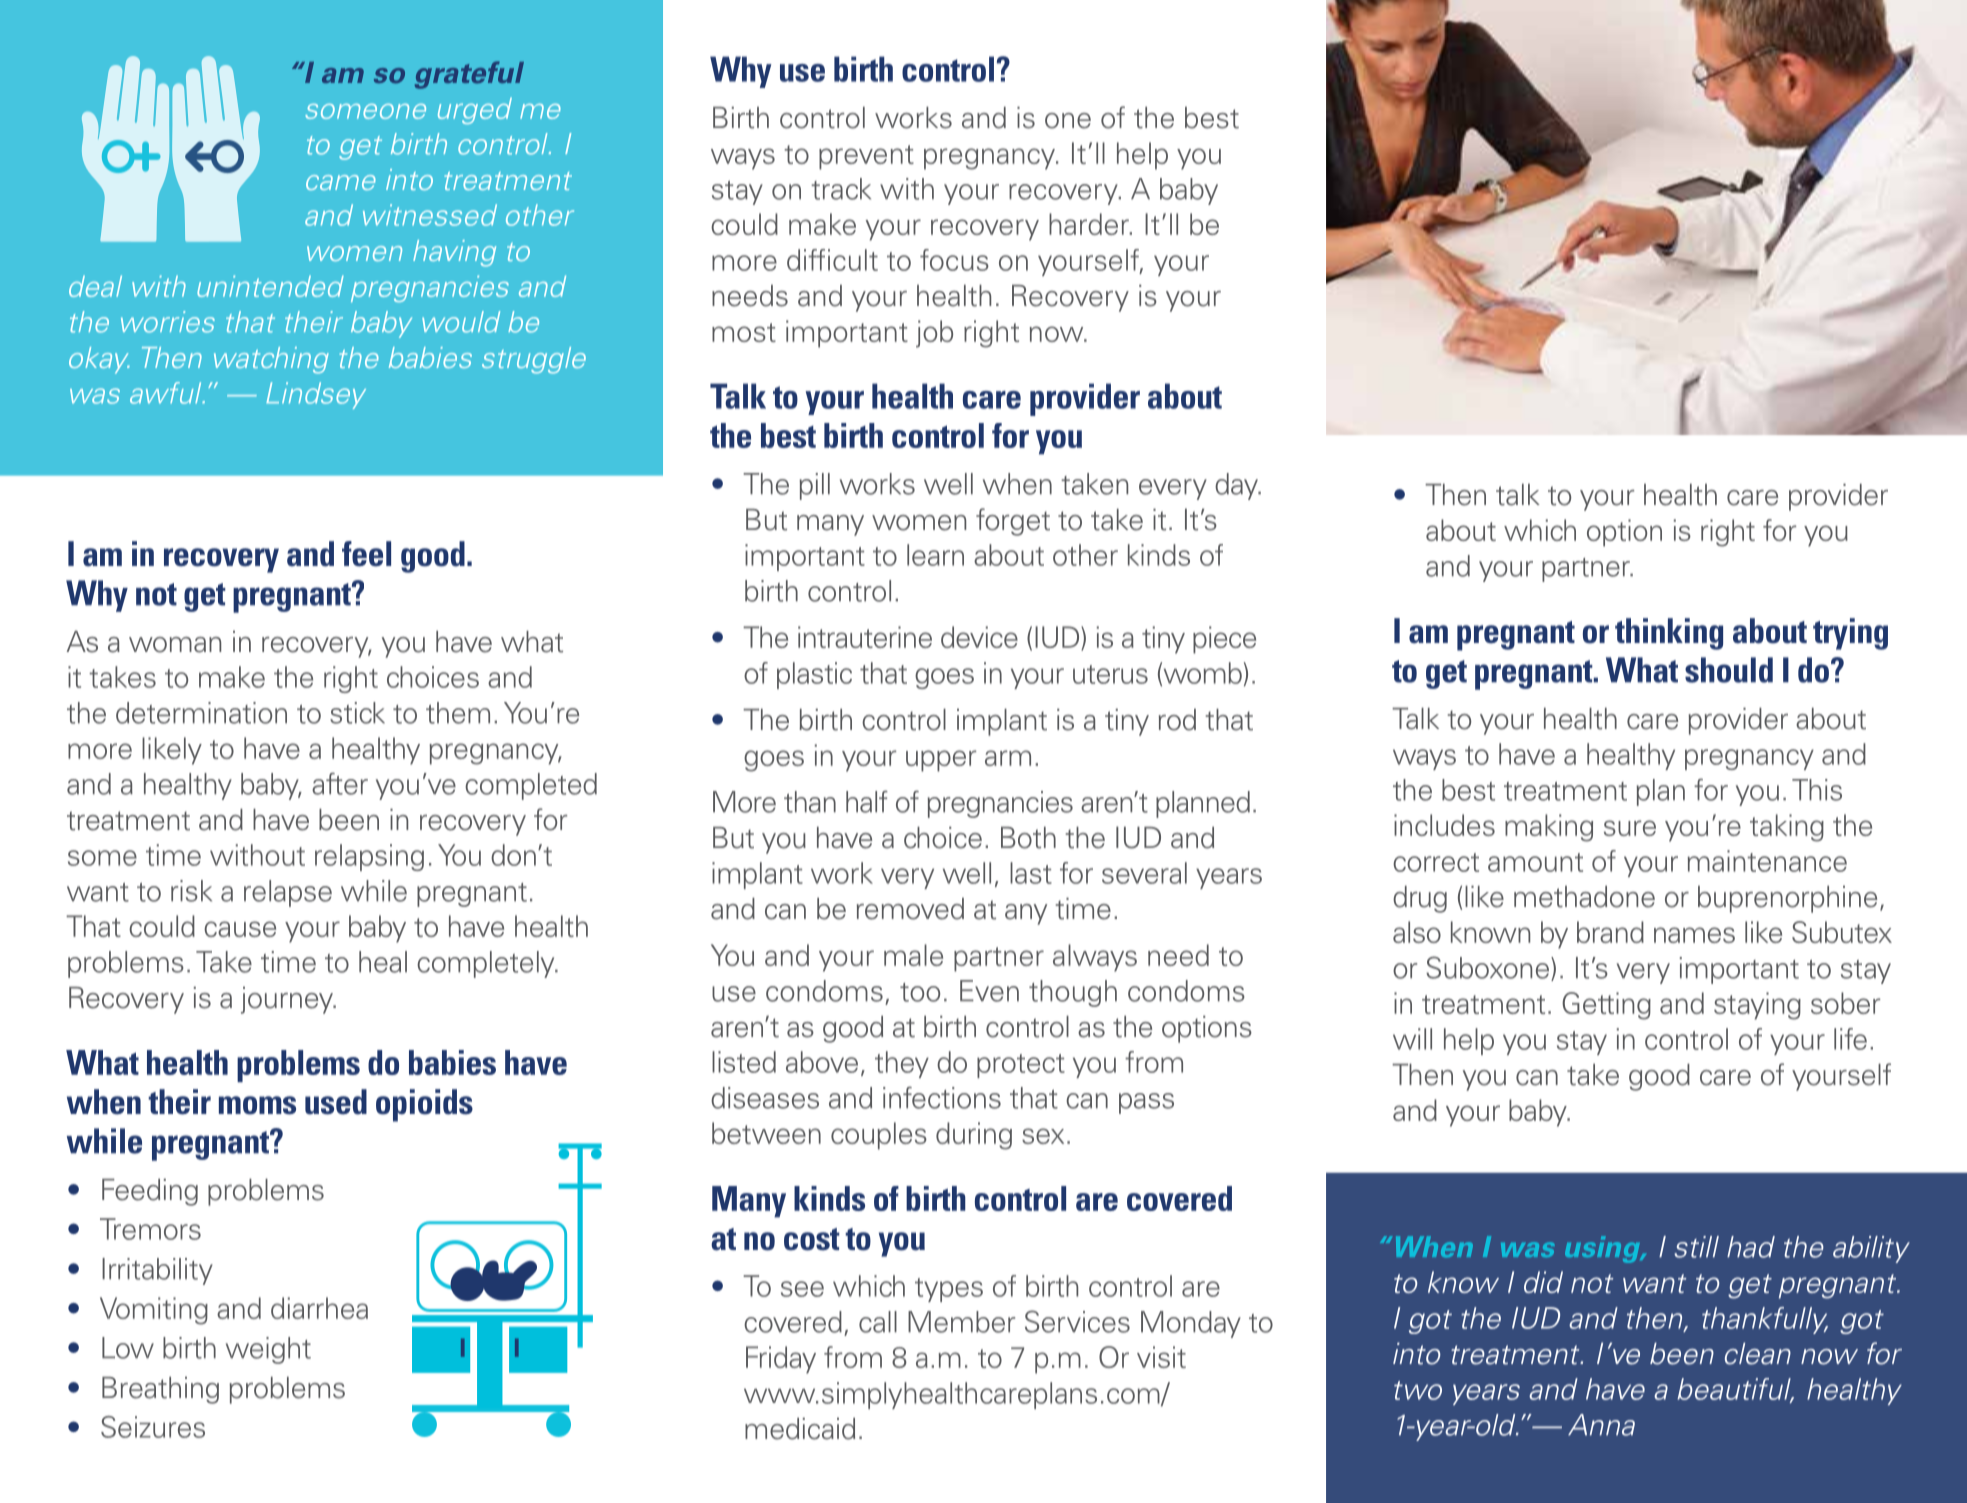 The width and height of the screenshot is (1967, 1503). I want to click on device, so click(979, 637).
